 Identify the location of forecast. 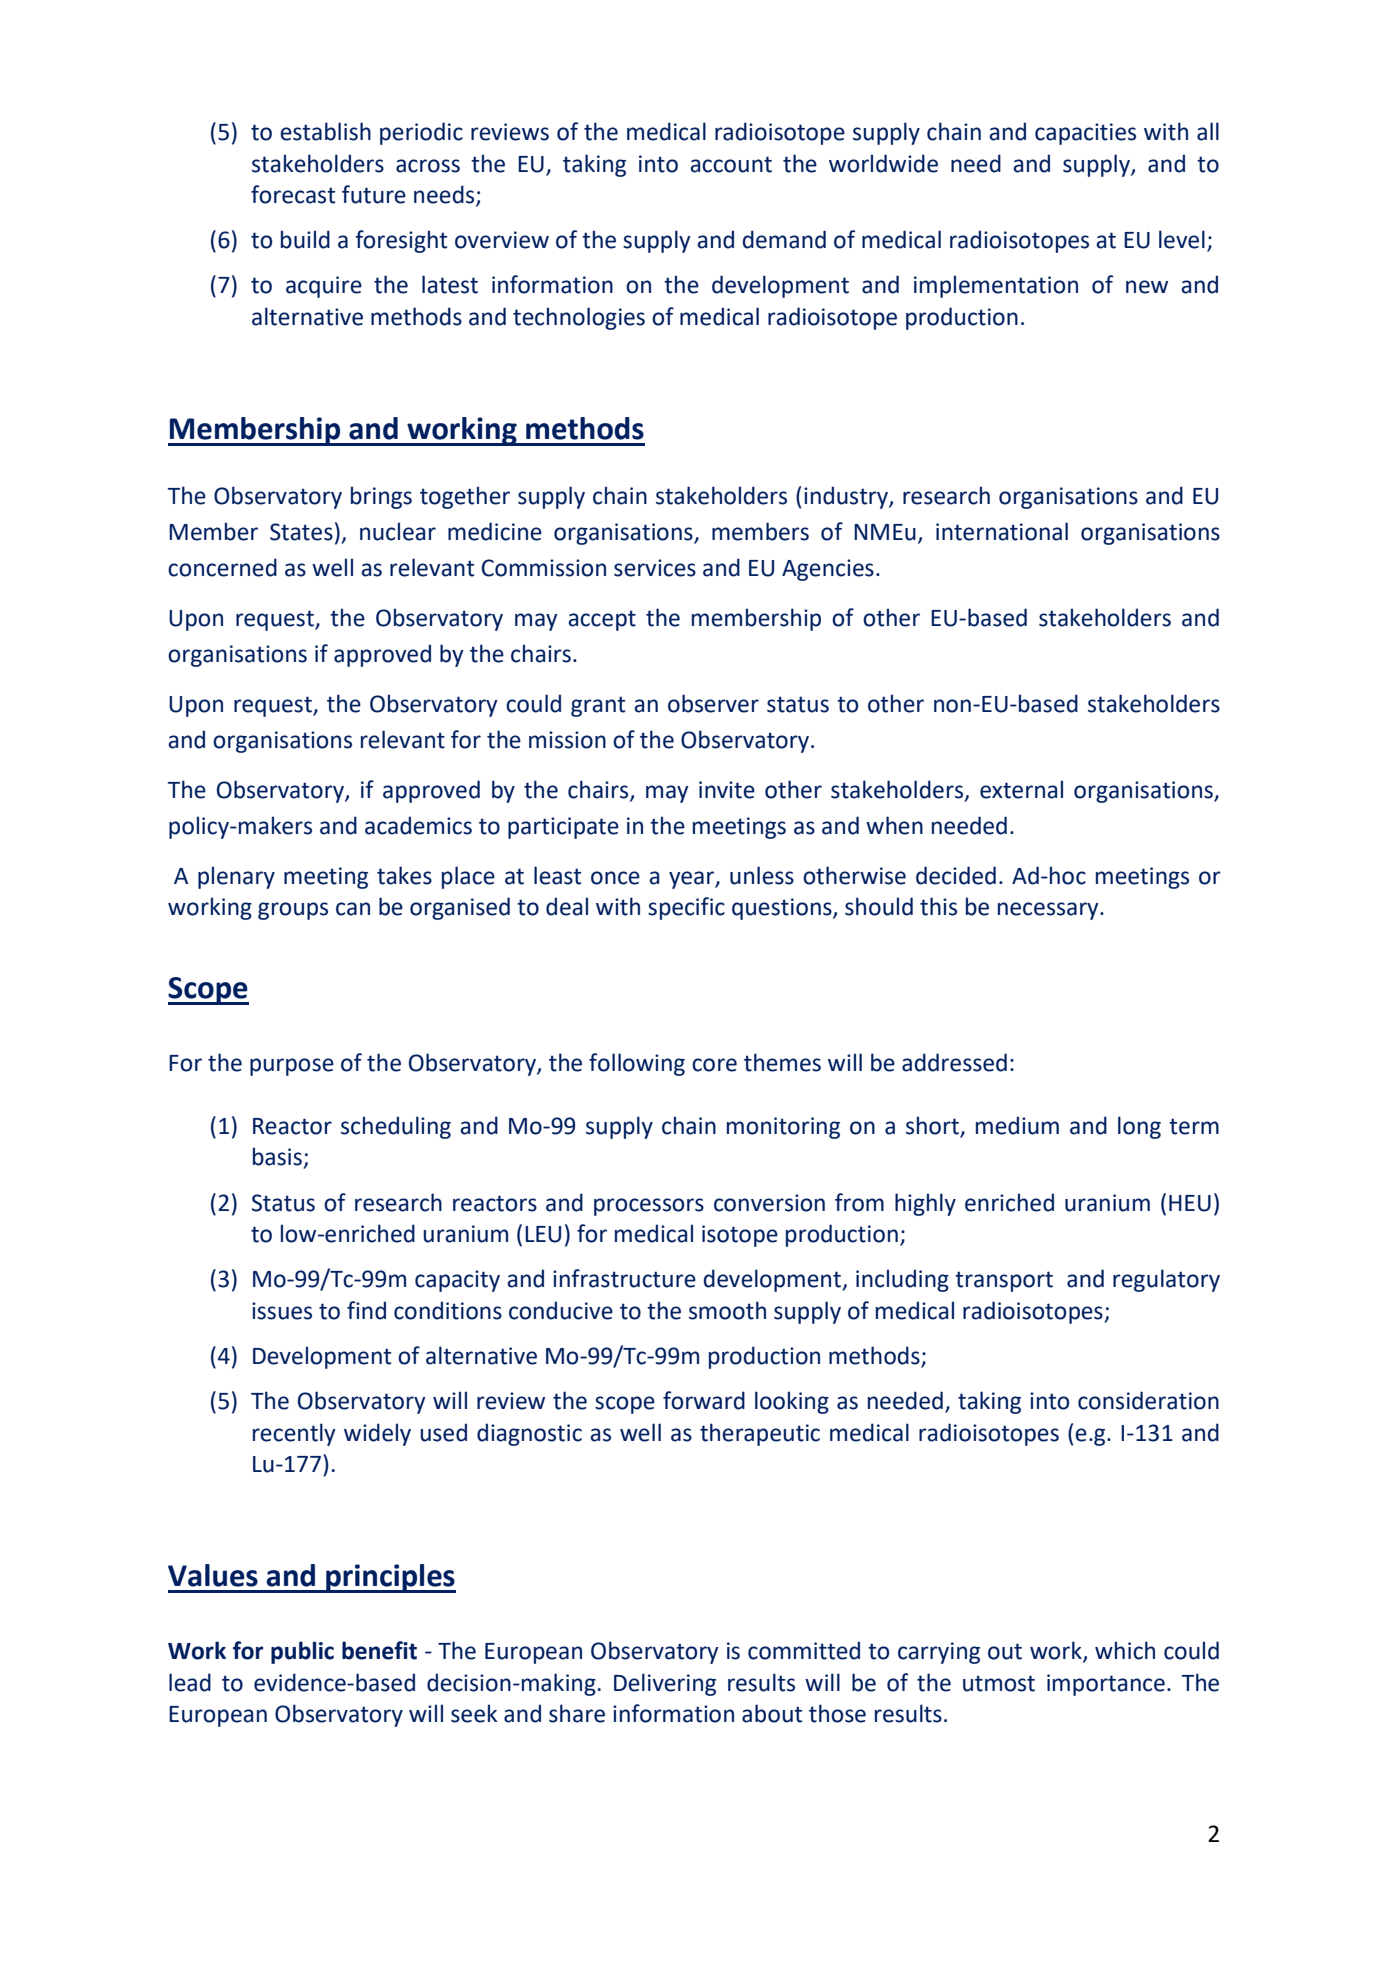
(293, 194).
